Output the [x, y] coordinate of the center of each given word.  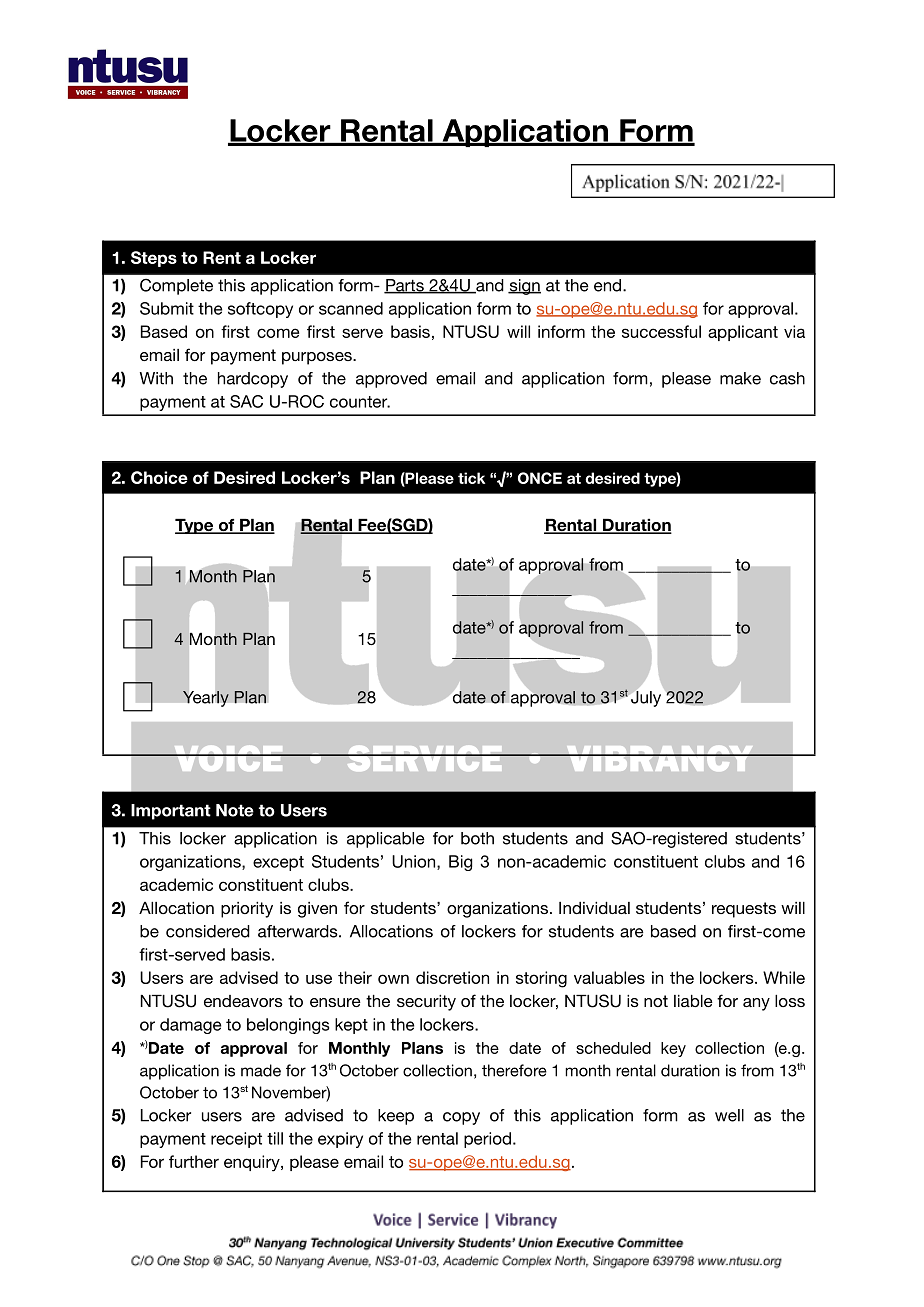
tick [471, 478]
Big [460, 863]
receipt [236, 1140]
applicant [743, 333]
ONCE [540, 478]
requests [744, 910]
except [278, 863]
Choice [159, 477]
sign [524, 287]
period [487, 1140]
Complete [176, 286]
